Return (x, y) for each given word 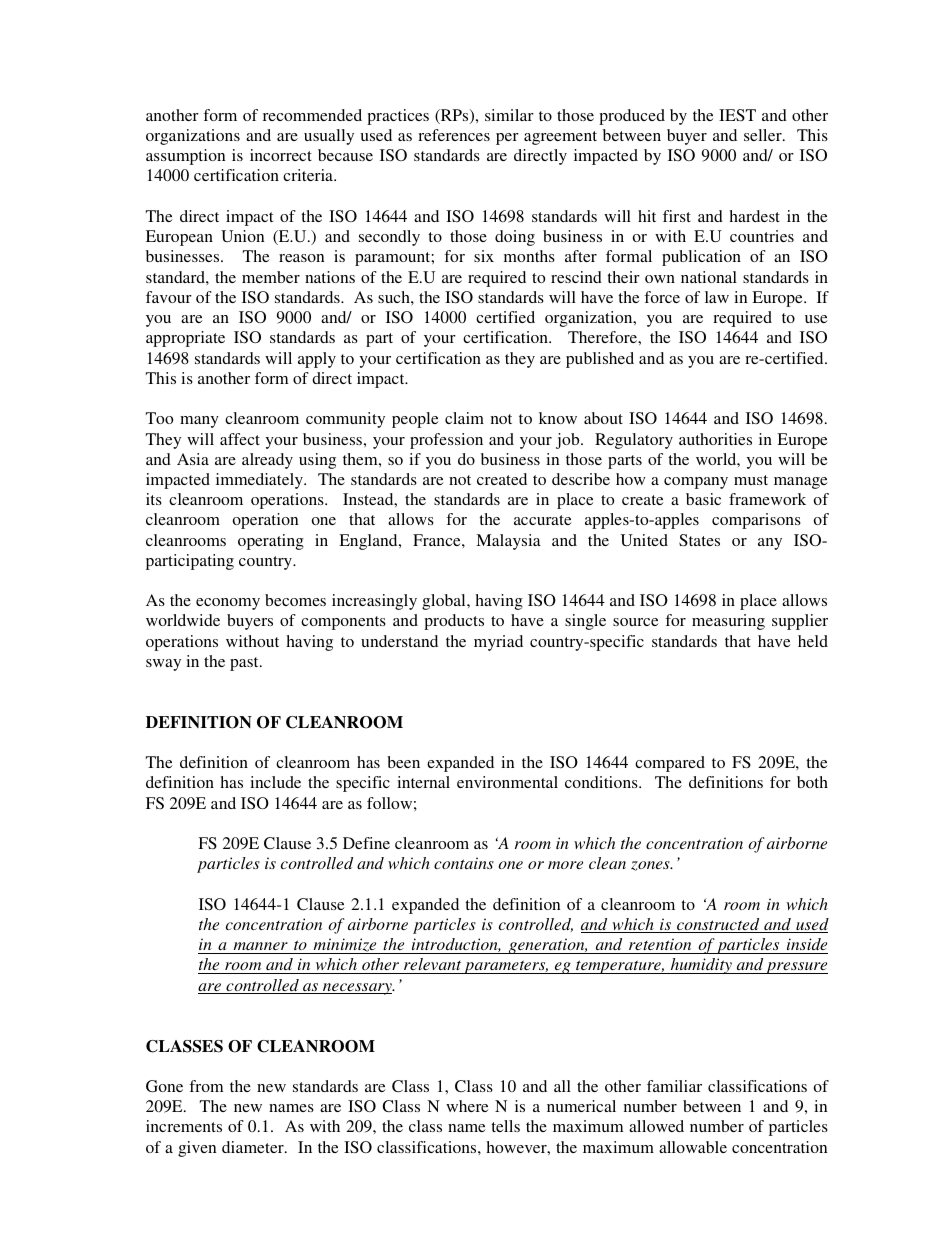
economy (228, 604)
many (199, 422)
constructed (718, 925)
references (454, 135)
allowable (693, 1147)
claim (464, 418)
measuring (728, 622)
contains (464, 863)
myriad (498, 643)
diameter (254, 1147)
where (467, 1106)
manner (261, 946)
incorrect (281, 155)
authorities (715, 439)
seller (764, 135)
